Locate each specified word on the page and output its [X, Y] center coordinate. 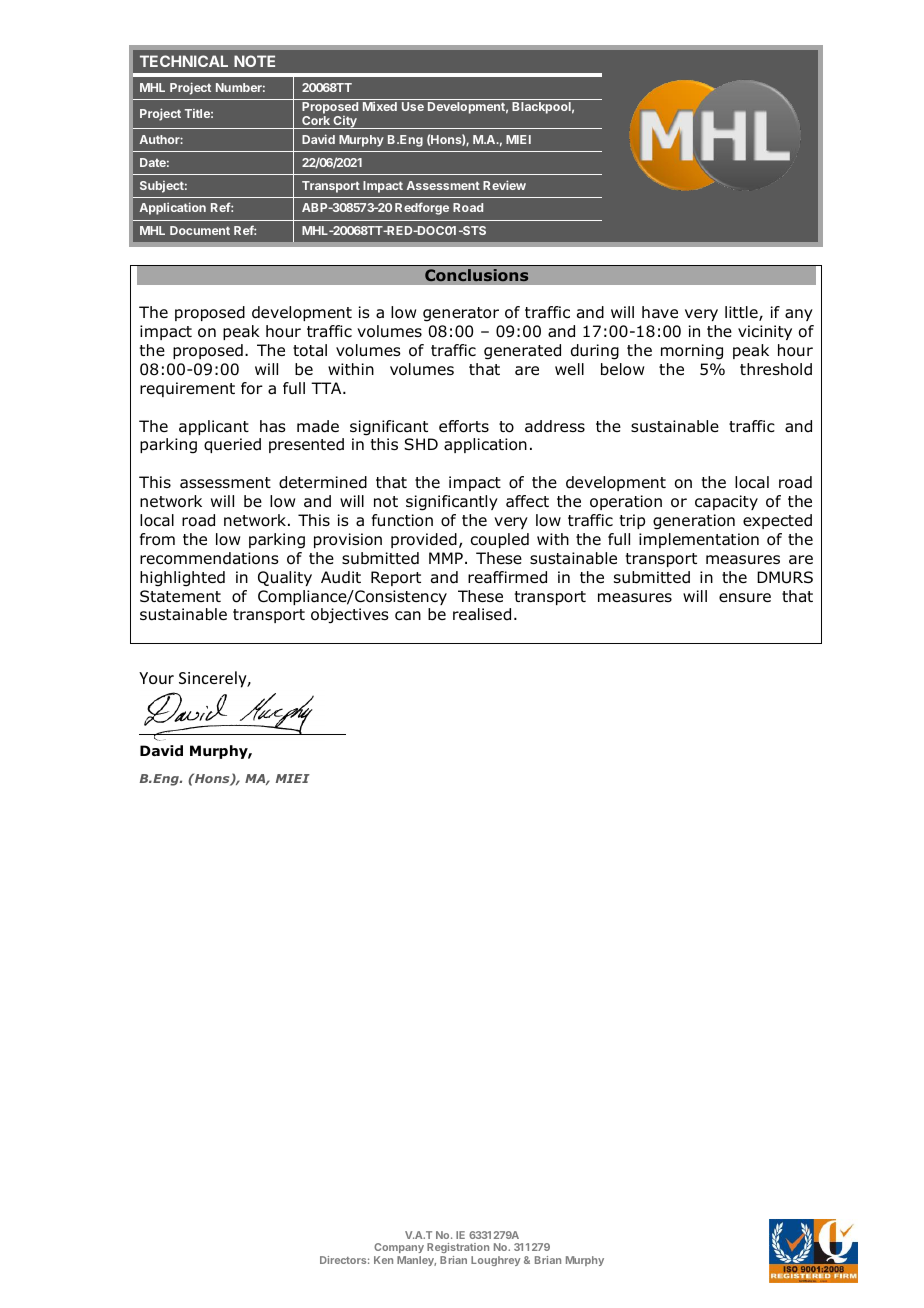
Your [156, 678]
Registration [458, 1248]
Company [399, 1248]
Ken [383, 1260]
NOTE [254, 61]
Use [413, 106]
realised [482, 614]
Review [504, 185]
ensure [745, 597]
